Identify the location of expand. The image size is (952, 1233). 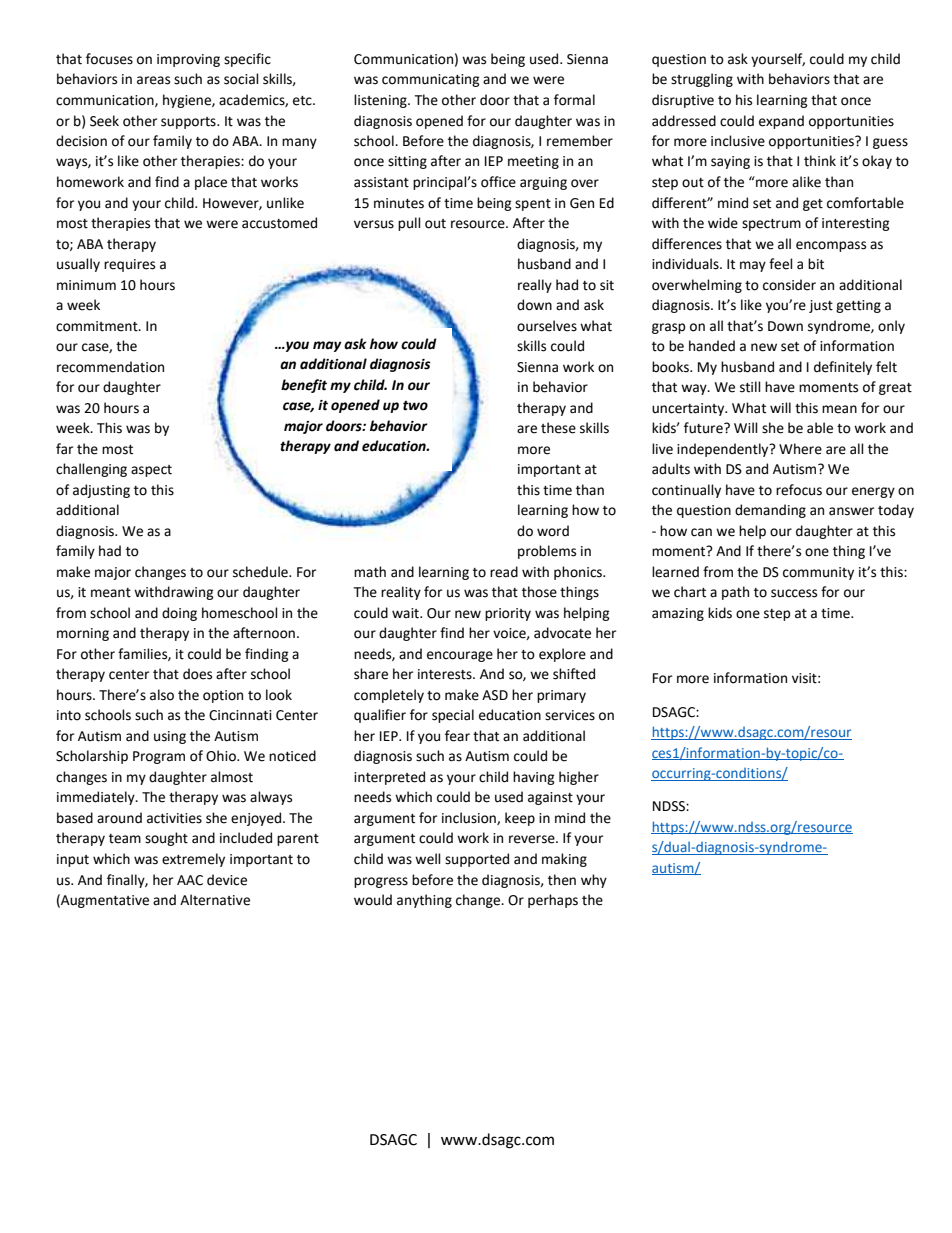
(781, 122).
